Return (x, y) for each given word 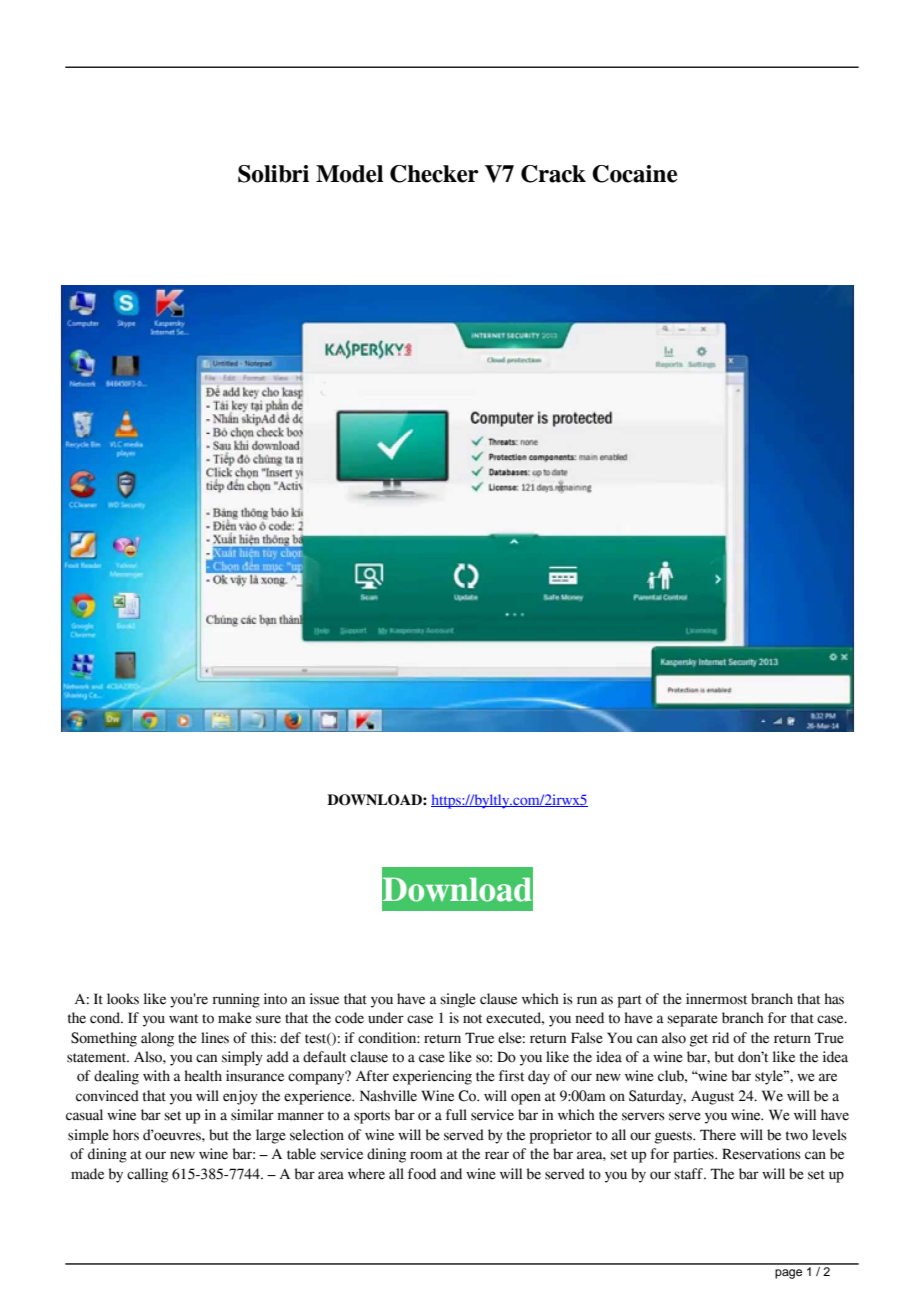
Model (349, 174)
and (451, 1174)
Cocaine (634, 174)
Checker (434, 174)
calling (147, 1175)
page (788, 1274)
